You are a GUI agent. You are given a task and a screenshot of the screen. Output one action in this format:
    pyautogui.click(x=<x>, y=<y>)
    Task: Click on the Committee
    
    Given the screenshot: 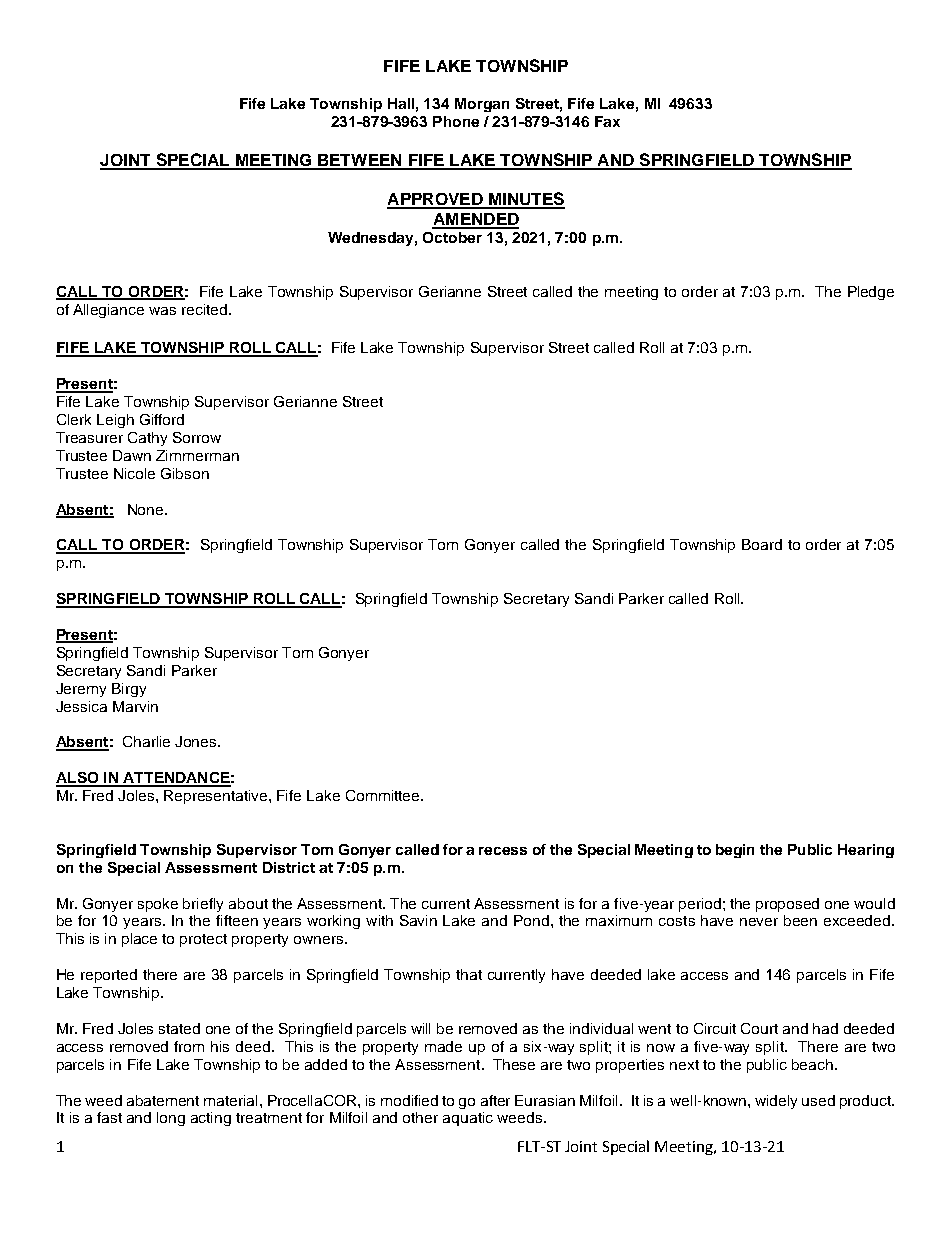 What is the action you would take?
    pyautogui.click(x=384, y=795)
